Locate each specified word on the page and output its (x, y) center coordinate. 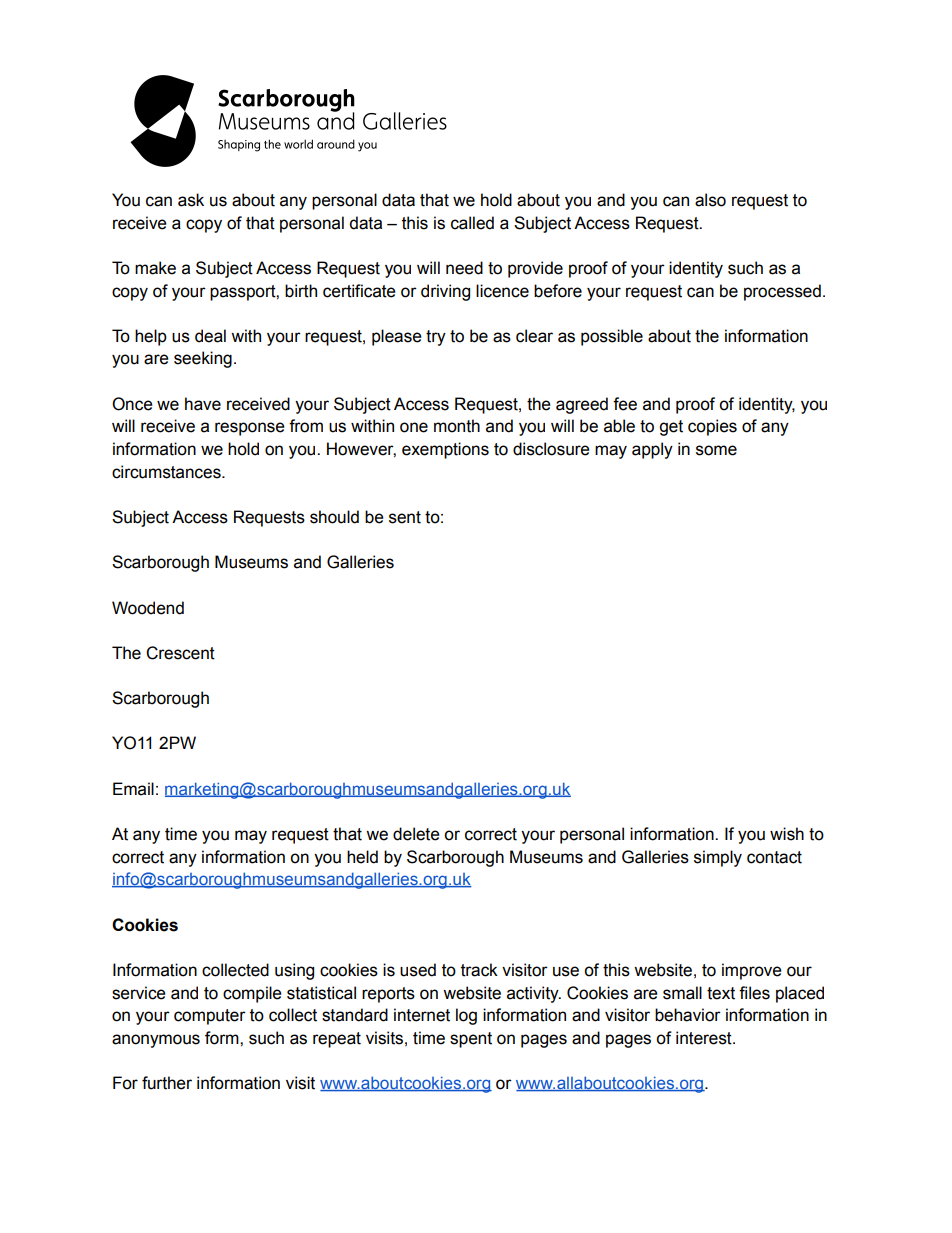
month (457, 426)
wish (787, 834)
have (203, 404)
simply (718, 858)
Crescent (180, 653)
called (472, 223)
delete (416, 834)
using (294, 971)
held (362, 857)
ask (191, 200)
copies (712, 427)
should (334, 517)
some (716, 450)
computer (210, 1017)
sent (405, 517)
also (710, 200)
